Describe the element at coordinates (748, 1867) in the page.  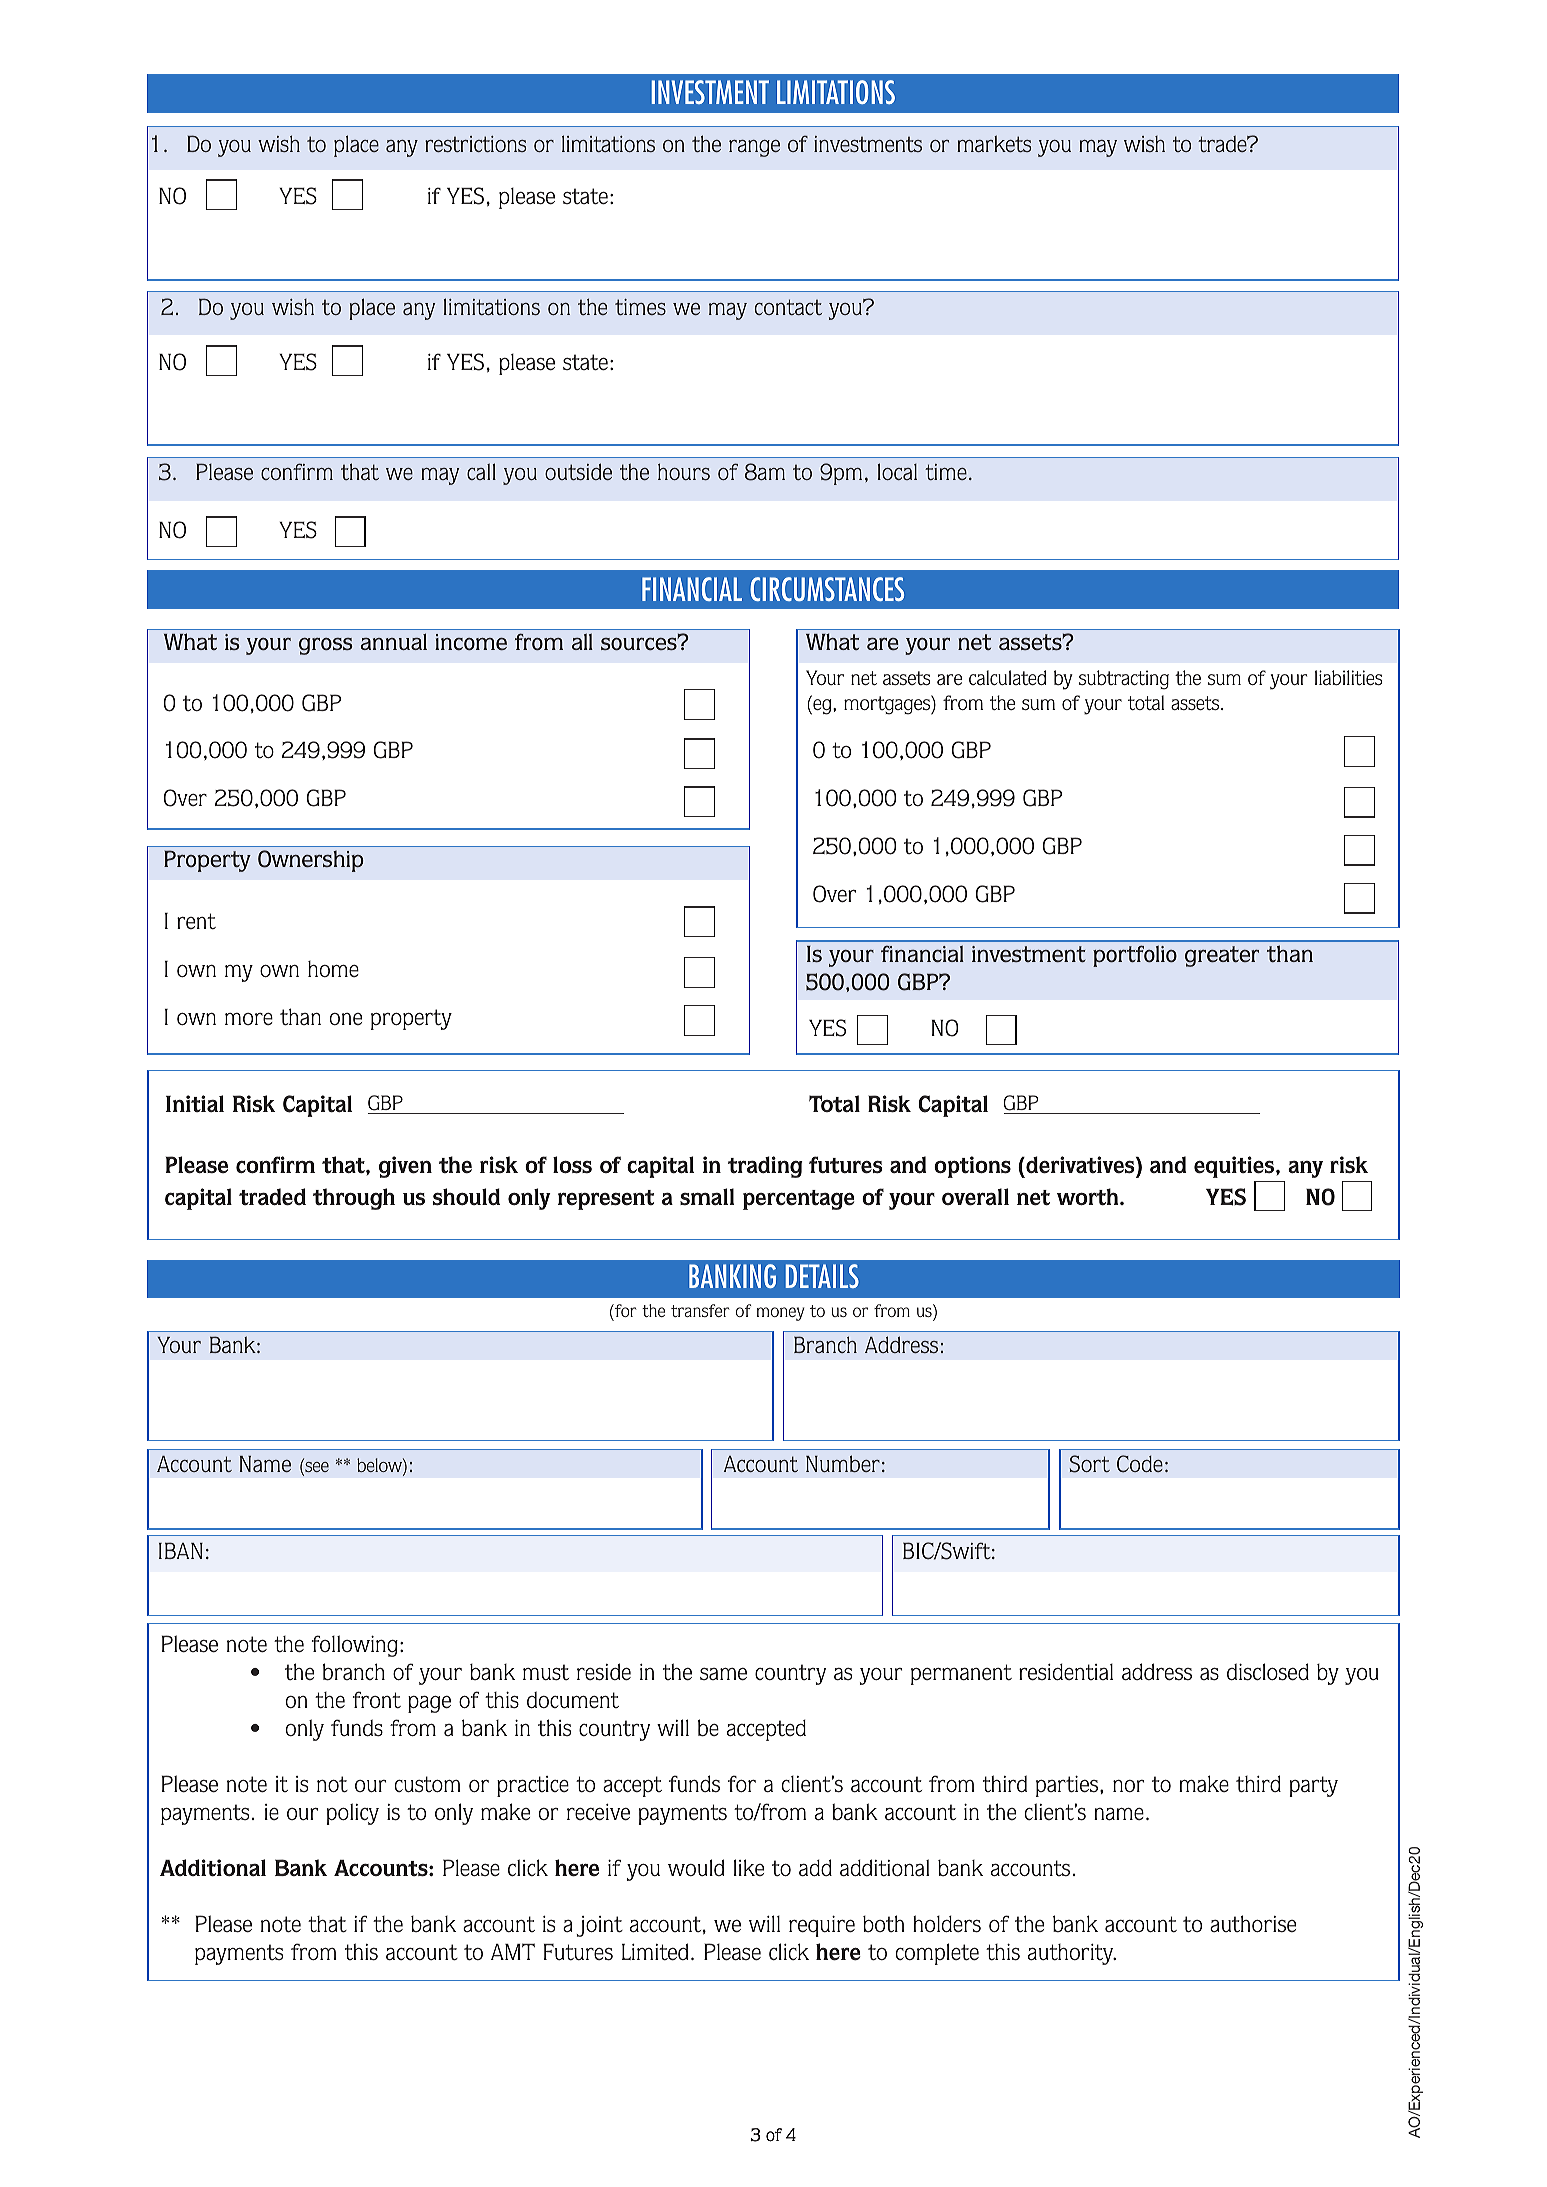
I see `like` at that location.
